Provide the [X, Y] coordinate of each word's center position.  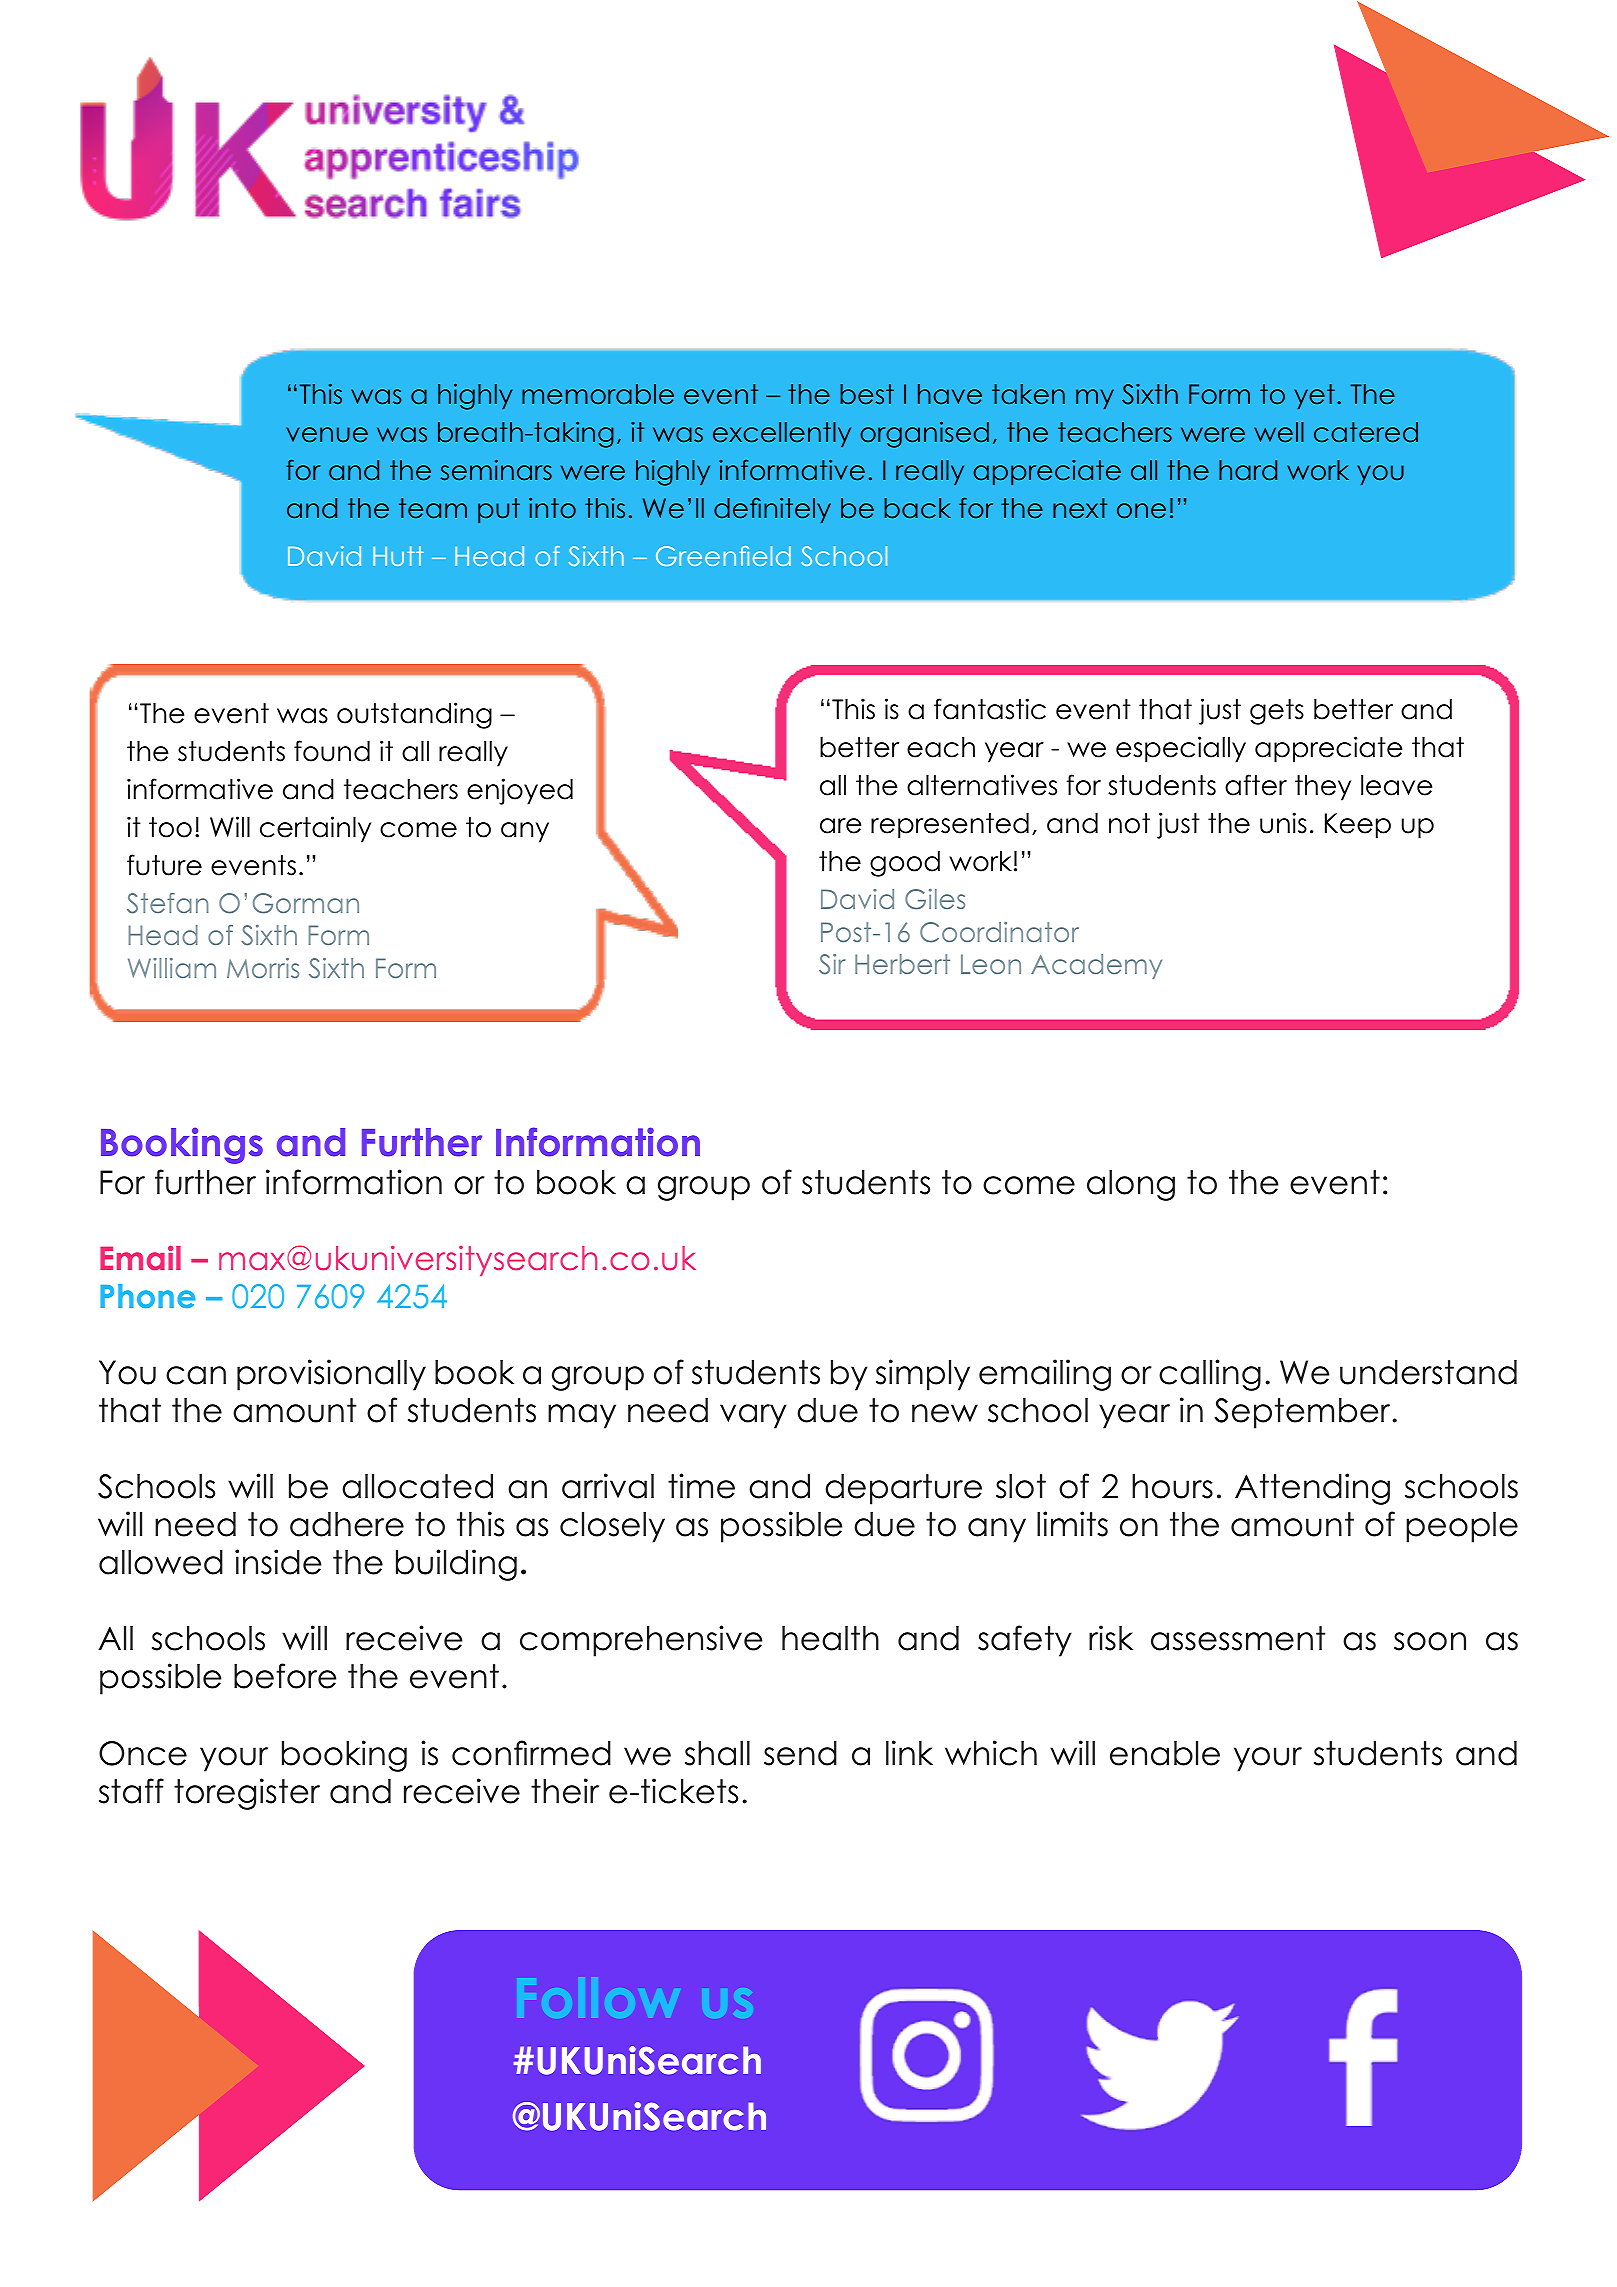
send [800, 1753]
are [841, 826]
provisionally [331, 1375]
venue [327, 435]
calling [1210, 1375]
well [1279, 432]
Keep [1358, 826]
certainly [315, 829]
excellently [782, 434]
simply [923, 1375]
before [285, 1676]
